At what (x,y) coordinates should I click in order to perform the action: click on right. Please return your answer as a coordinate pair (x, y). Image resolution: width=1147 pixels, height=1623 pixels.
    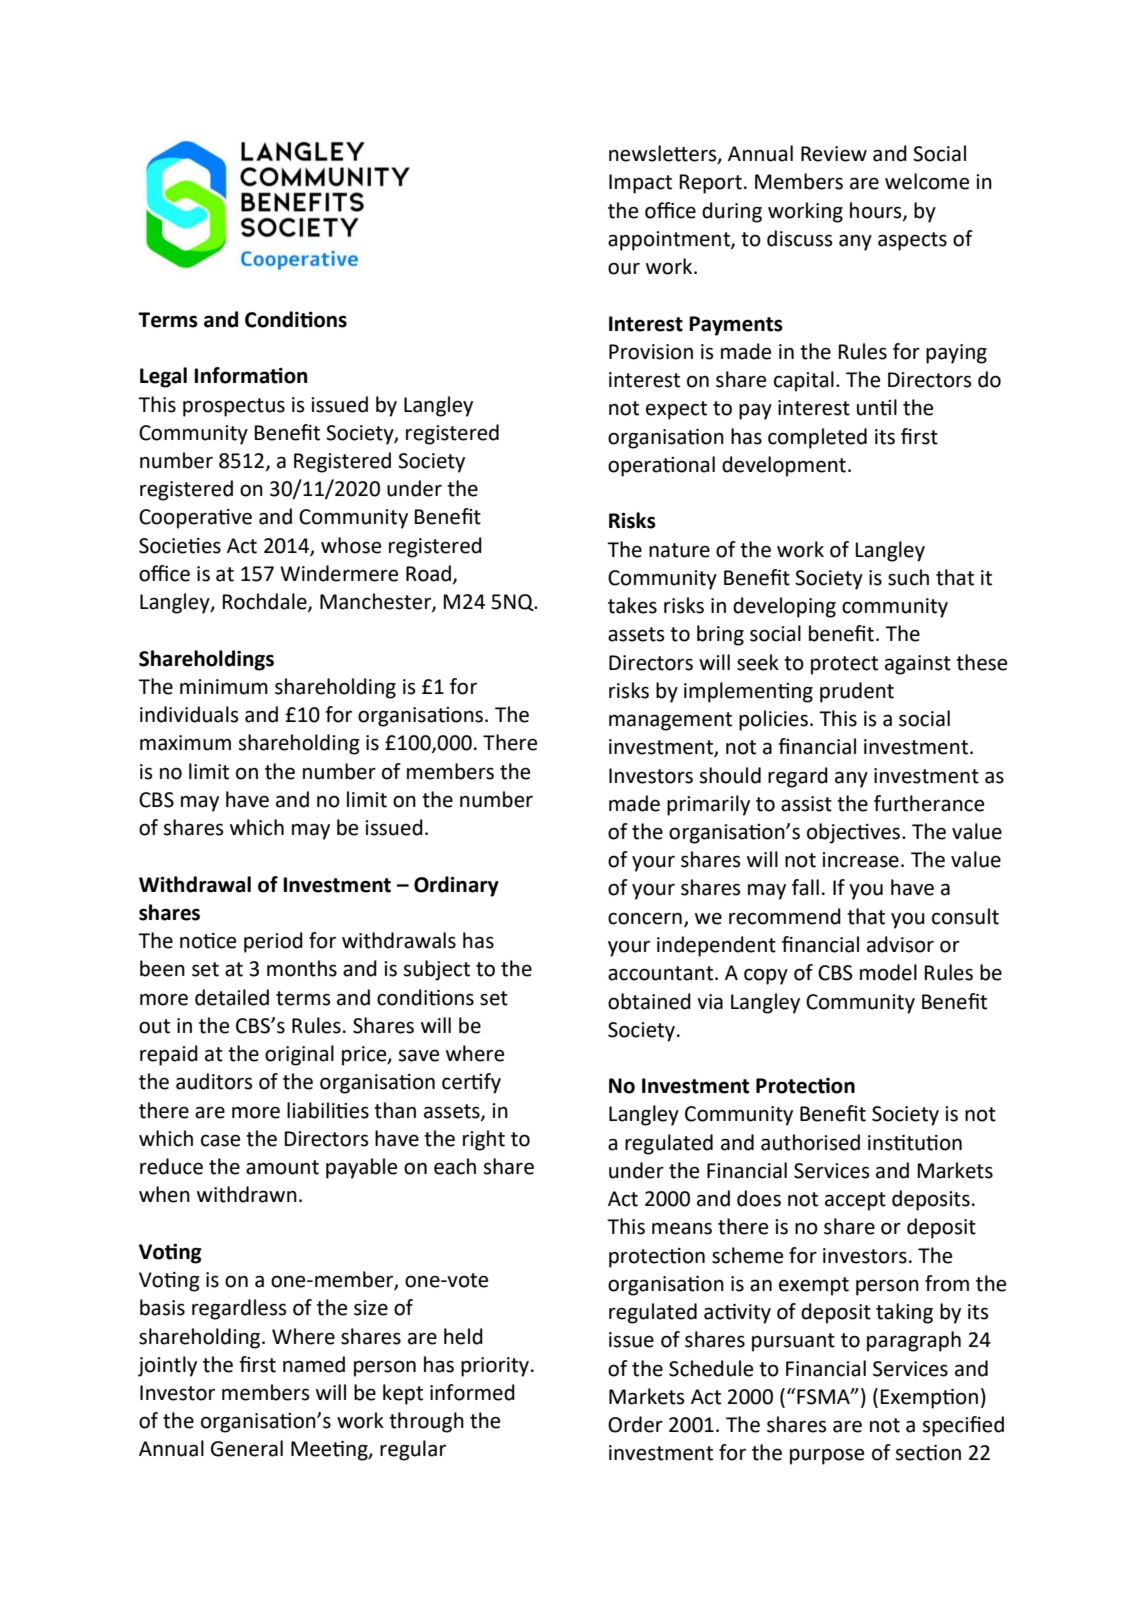
    Looking at the image, I should click on (484, 1140).
